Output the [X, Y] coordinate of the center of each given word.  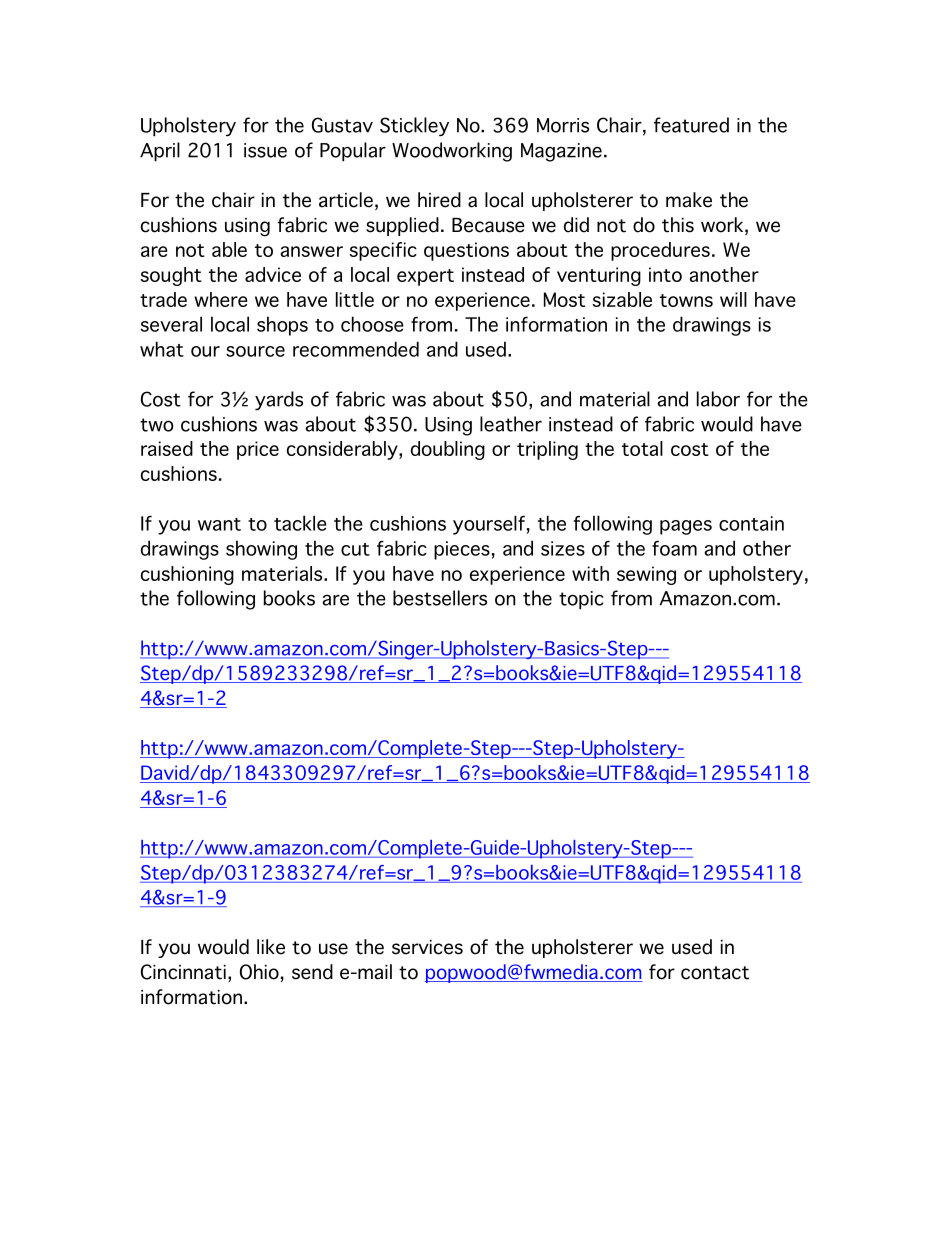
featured [691, 125]
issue [265, 150]
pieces [462, 550]
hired [439, 200]
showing [261, 550]
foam [674, 548]
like [271, 947]
